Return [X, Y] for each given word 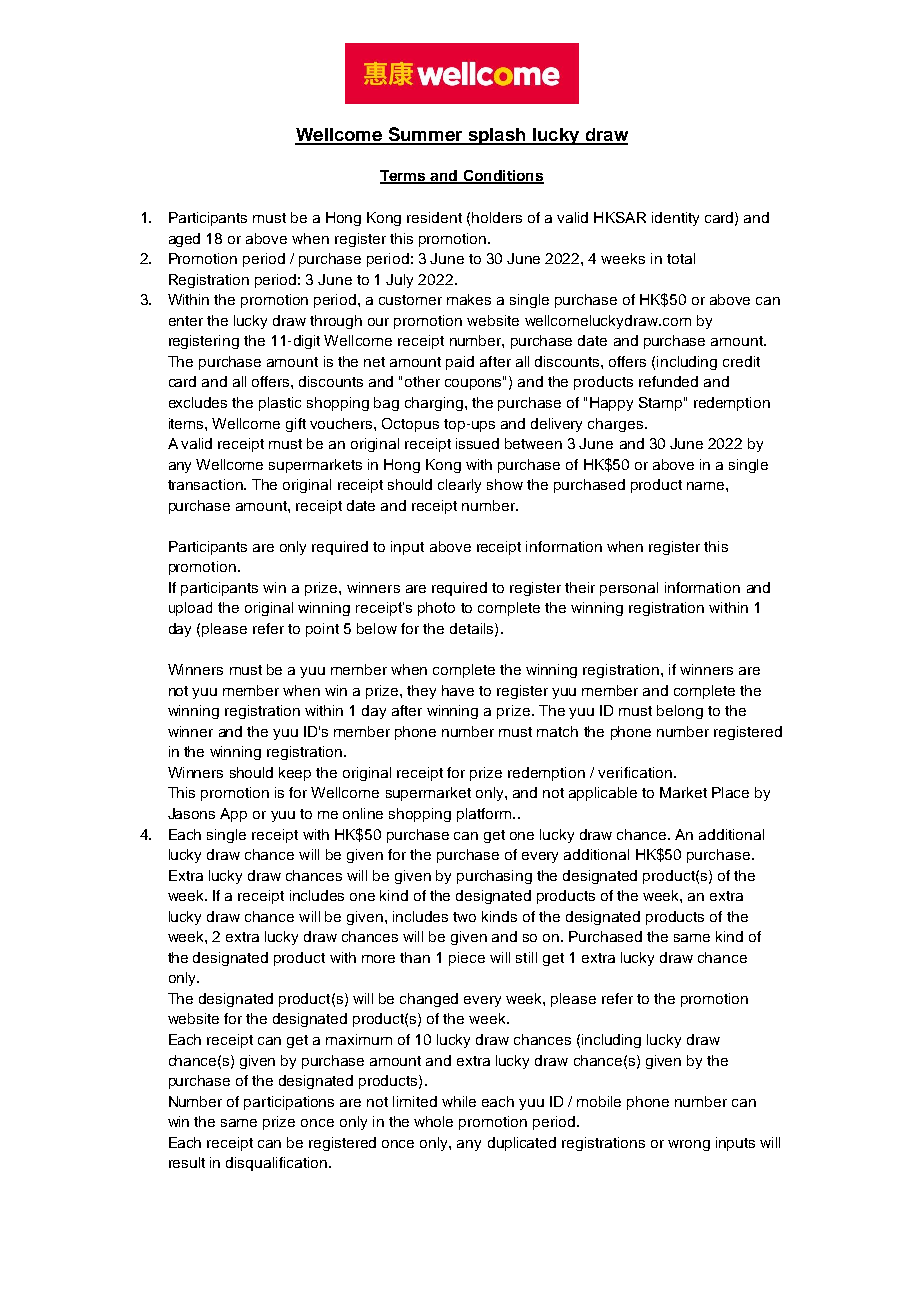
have [458, 690]
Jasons [191, 813]
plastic [280, 404]
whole [433, 1121]
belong [680, 712]
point [322, 630]
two [464, 917]
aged [184, 240]
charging [435, 404]
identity [675, 219]
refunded [668, 381]
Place [730, 792]
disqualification [276, 1164]
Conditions [502, 177]
